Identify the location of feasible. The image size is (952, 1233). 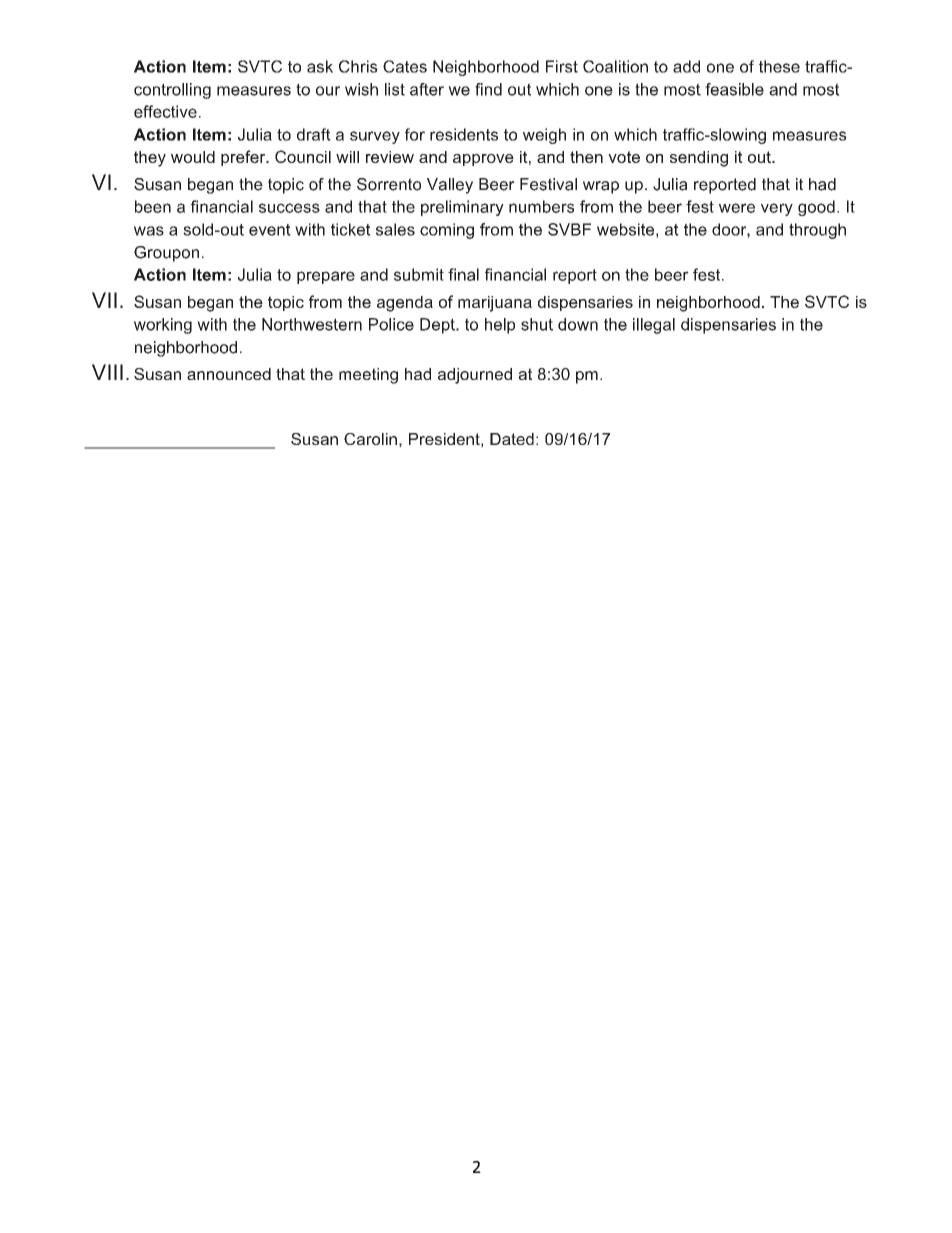
(734, 89).
